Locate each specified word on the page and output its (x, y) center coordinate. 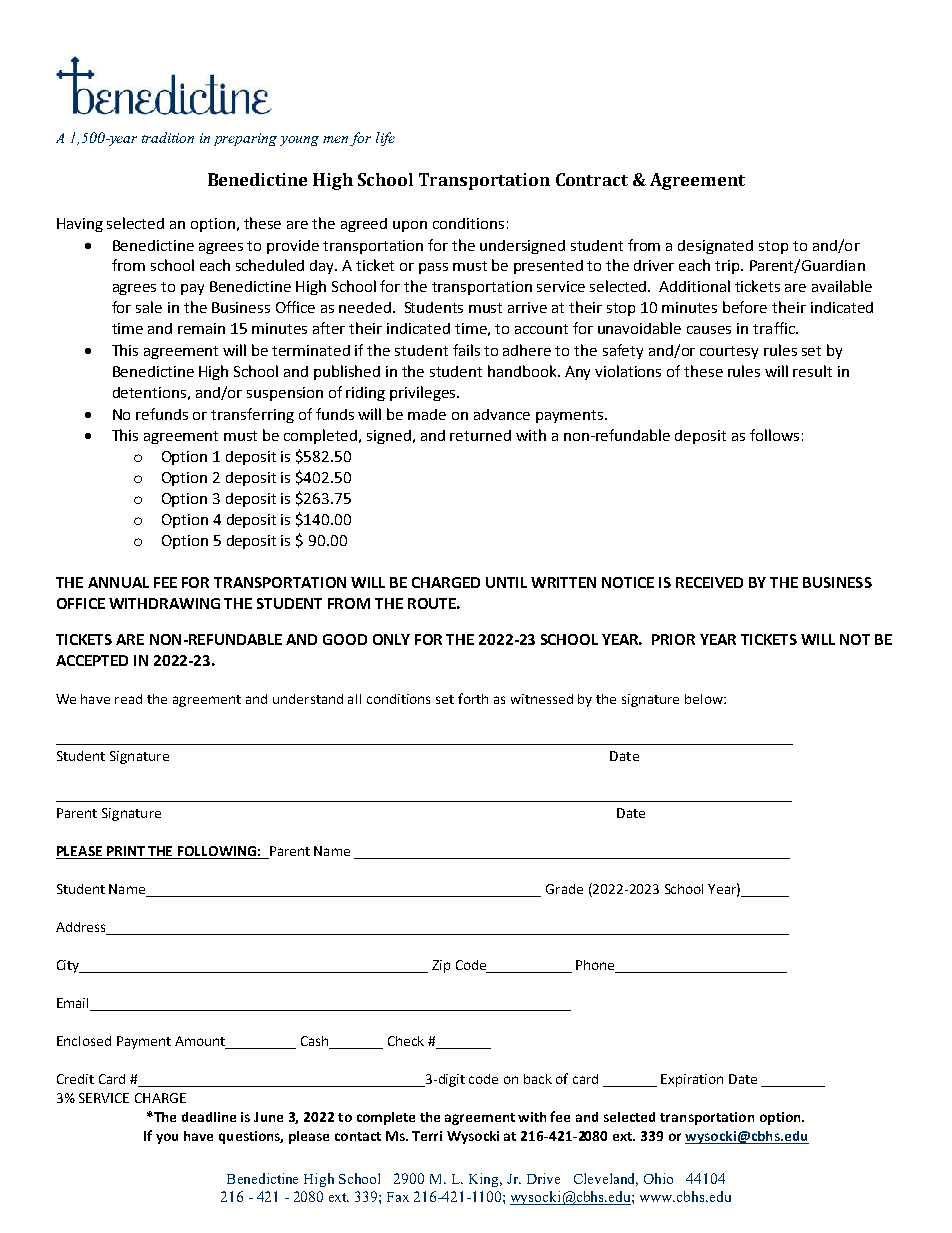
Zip (441, 966)
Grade (564, 889)
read (128, 699)
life (385, 139)
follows (774, 435)
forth (473, 698)
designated (715, 247)
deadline (209, 1117)
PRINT (126, 852)
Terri (427, 1136)
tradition (168, 137)
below (705, 699)
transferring (252, 415)
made (427, 414)
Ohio (658, 1178)
